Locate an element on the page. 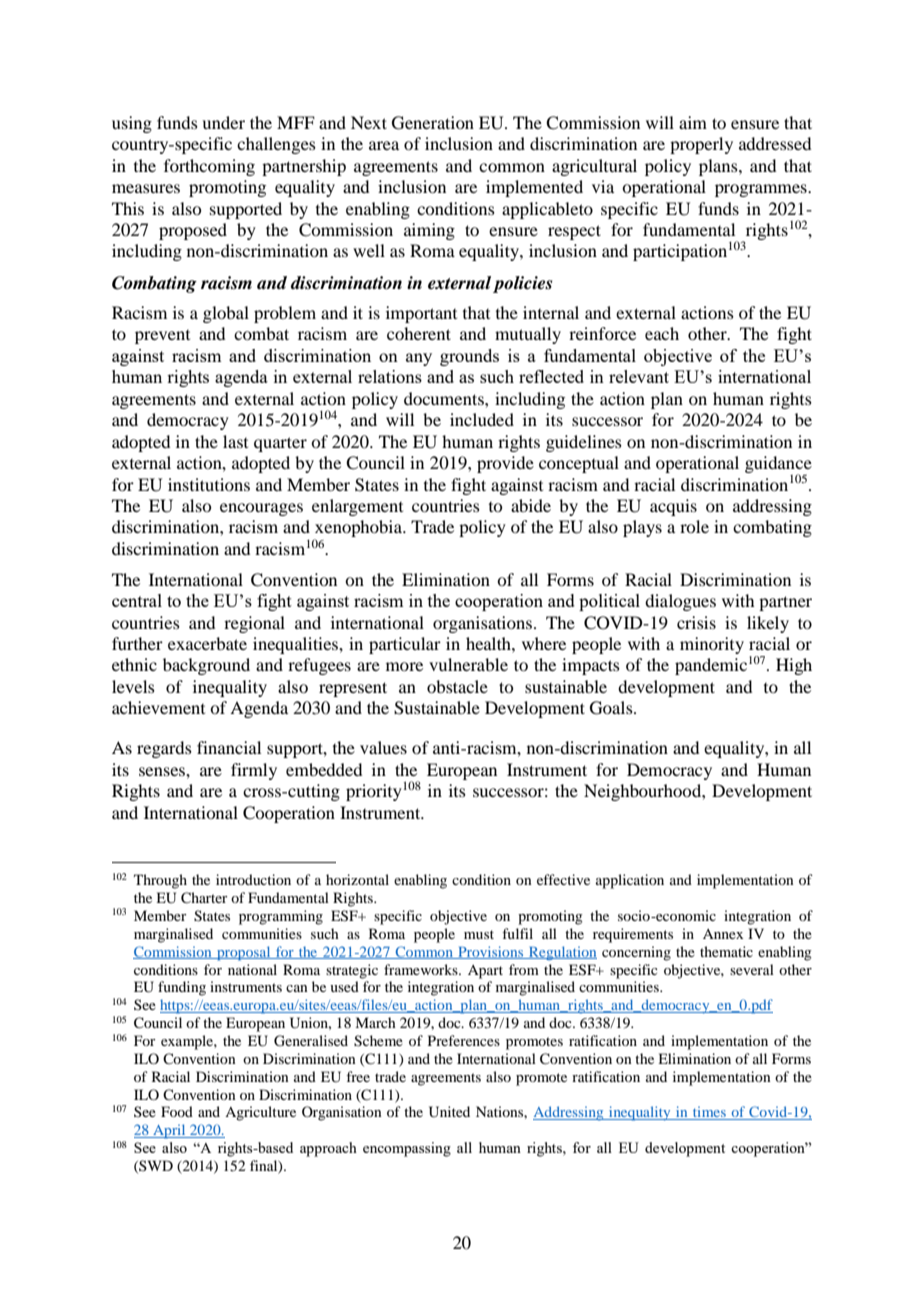  institutions is located at coordinates (209, 484).
